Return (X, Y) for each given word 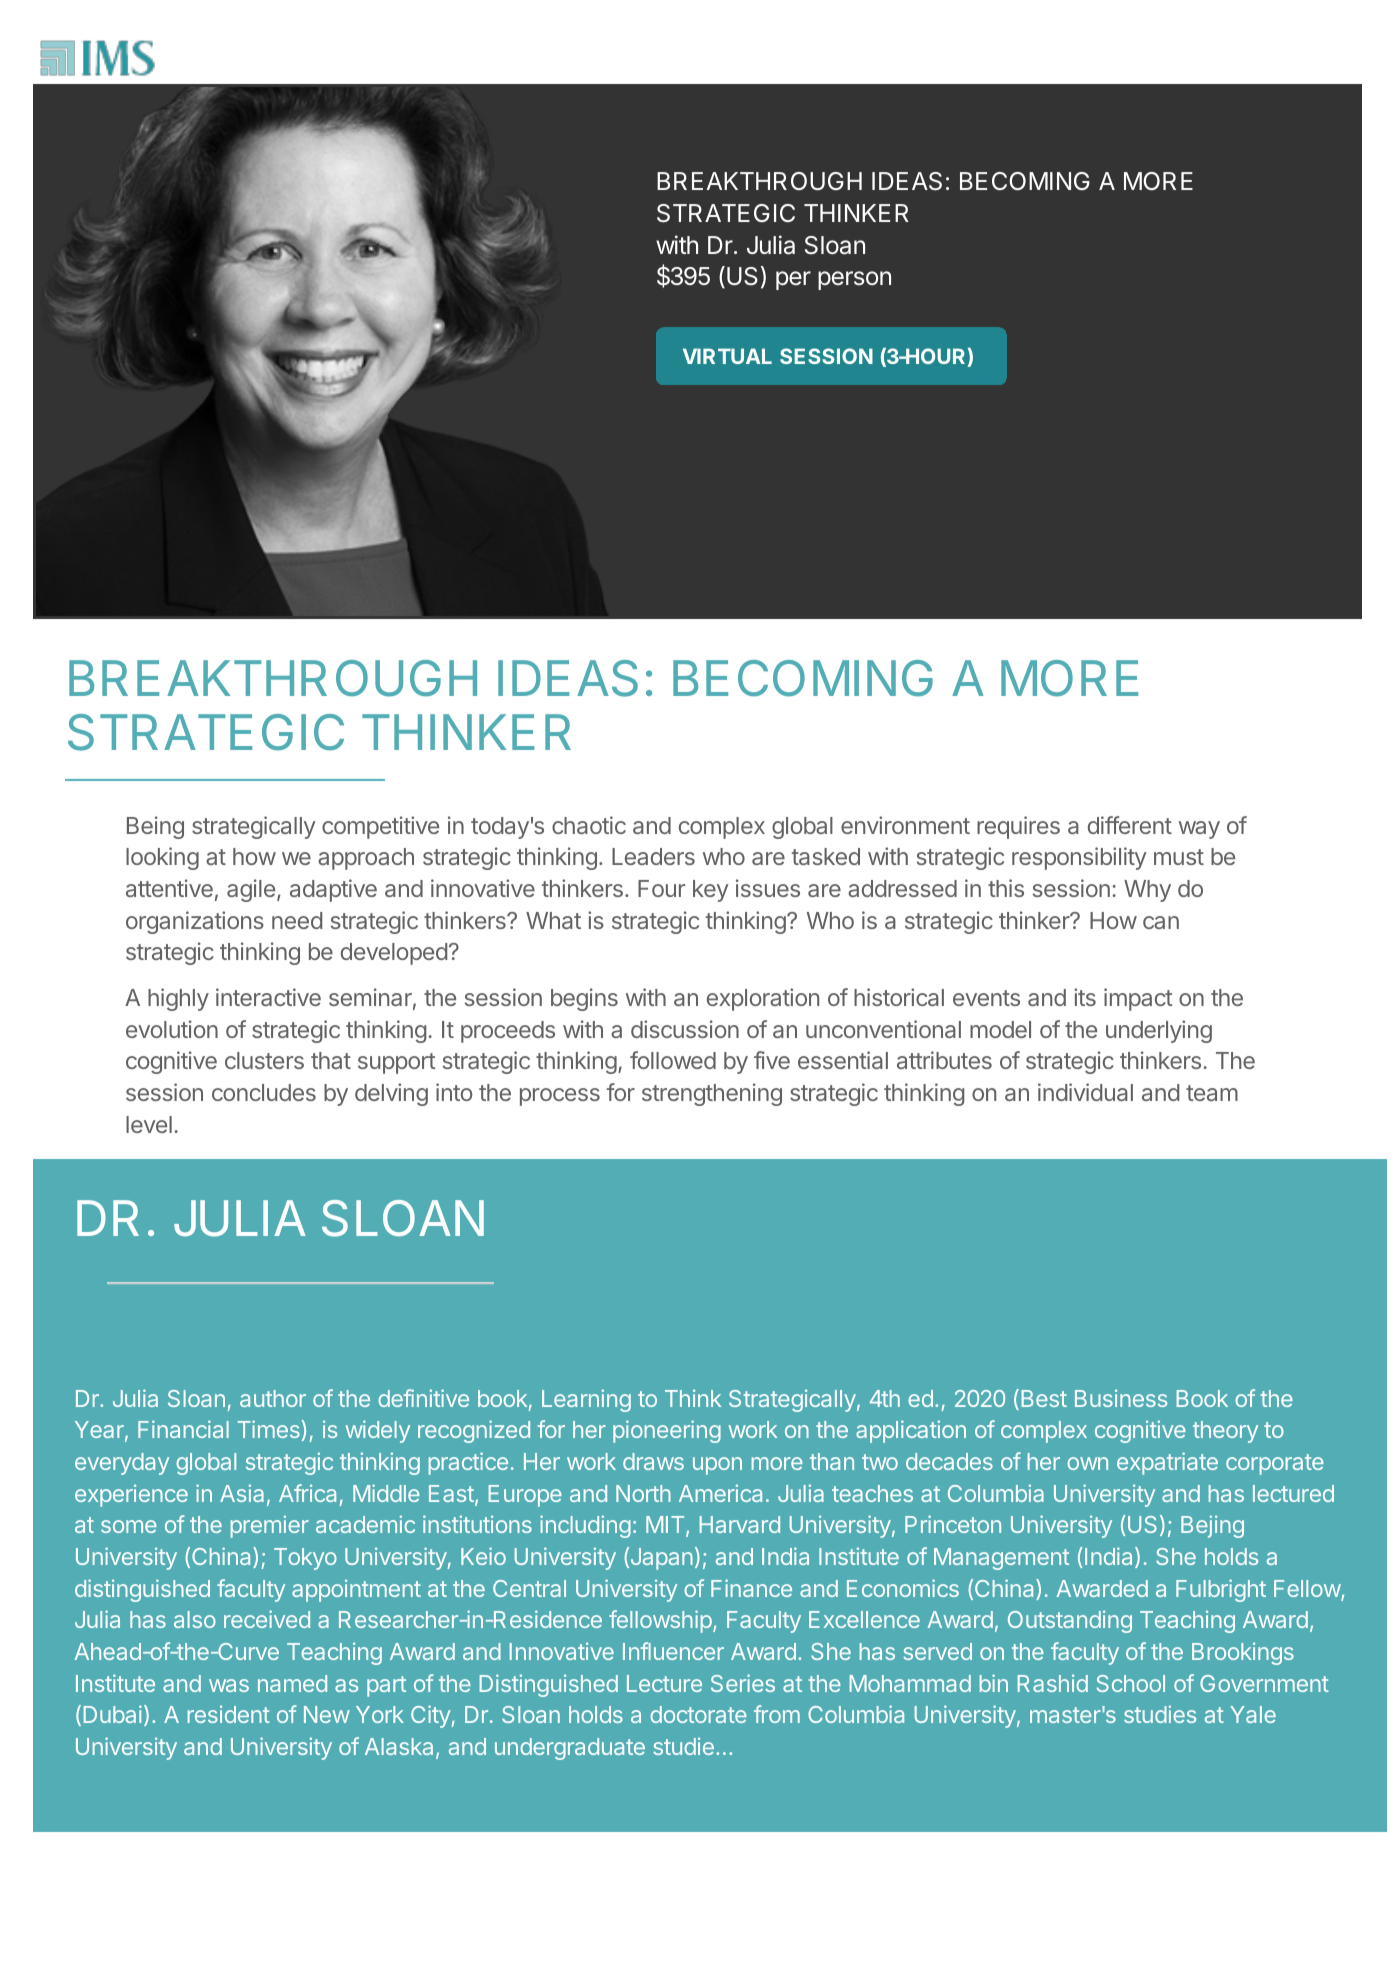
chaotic (589, 825)
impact (1138, 999)
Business (1121, 1398)
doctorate (698, 1714)
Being (155, 827)
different (1130, 825)
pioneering (667, 1431)
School (1131, 1683)
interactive (268, 997)
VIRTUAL (727, 356)
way (1199, 830)
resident (229, 1714)
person (854, 280)
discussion (685, 1029)
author (273, 1398)
